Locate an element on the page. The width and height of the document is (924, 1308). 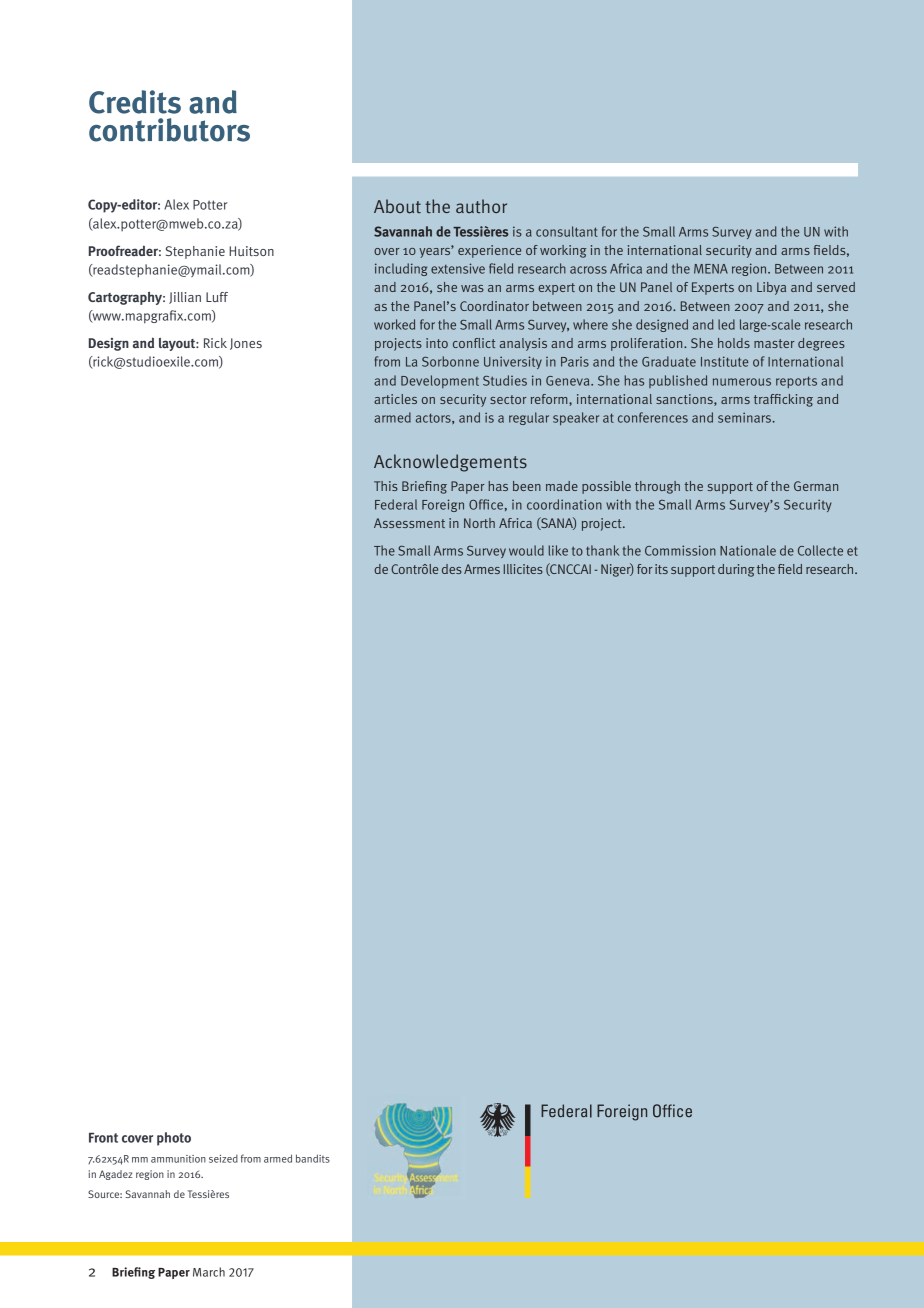
seized is located at coordinates (223, 1159).
